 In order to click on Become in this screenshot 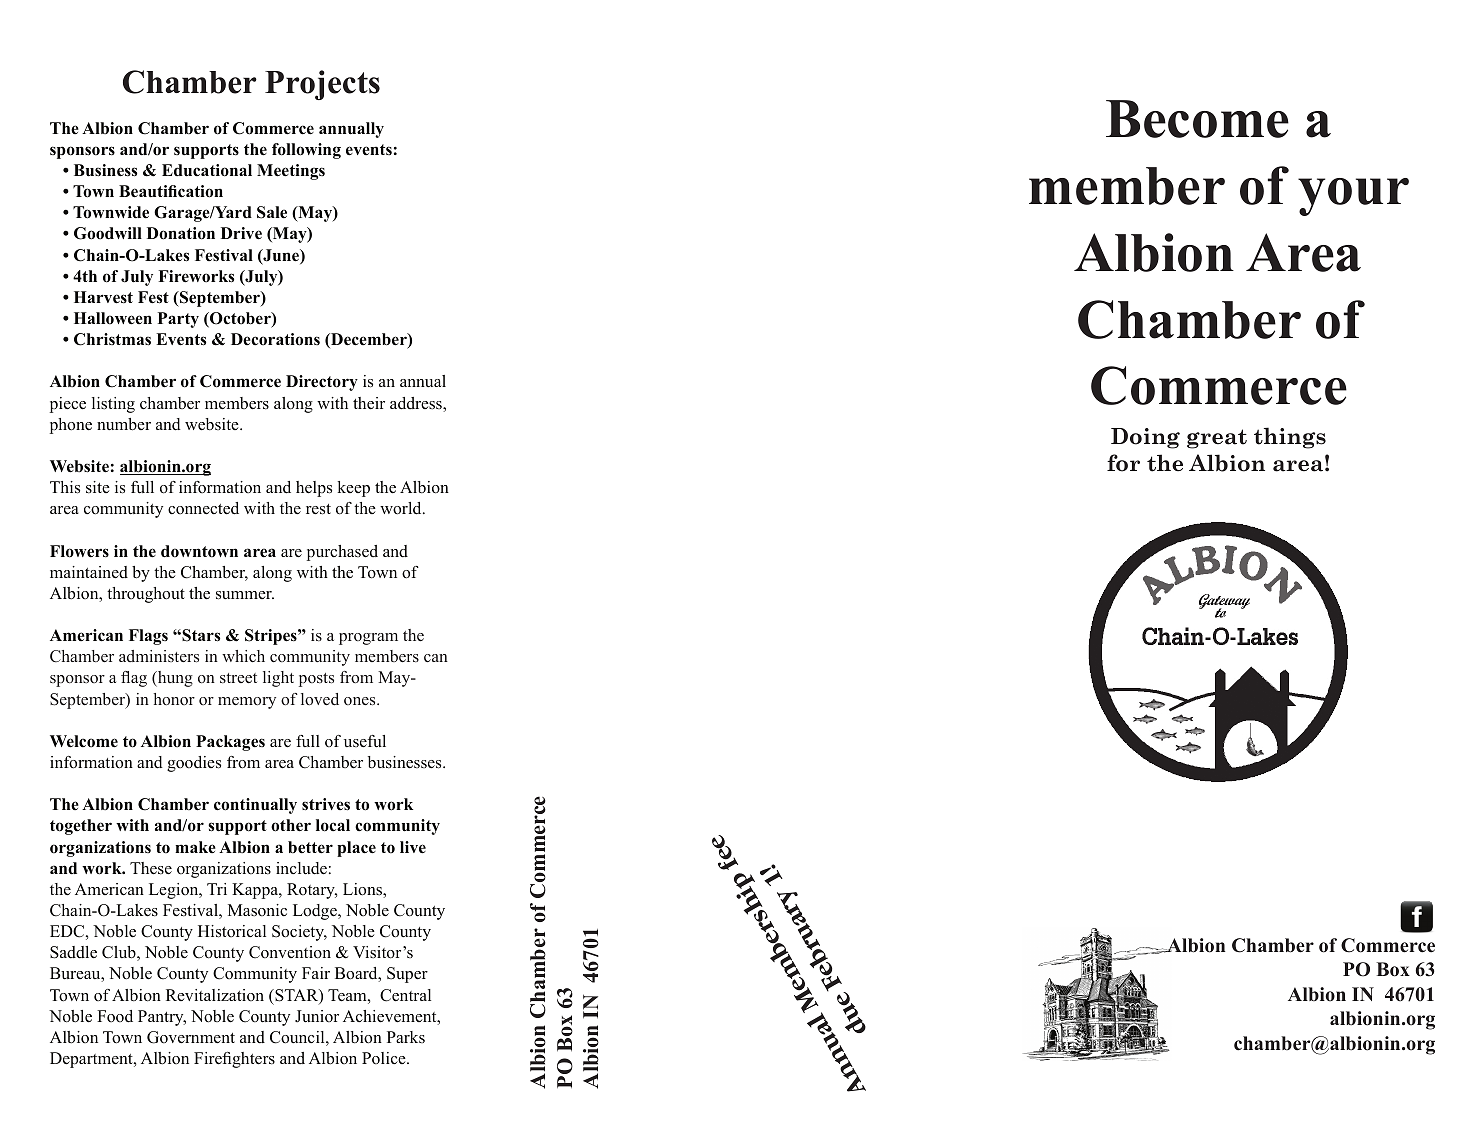, I will do `click(1197, 119)`.
